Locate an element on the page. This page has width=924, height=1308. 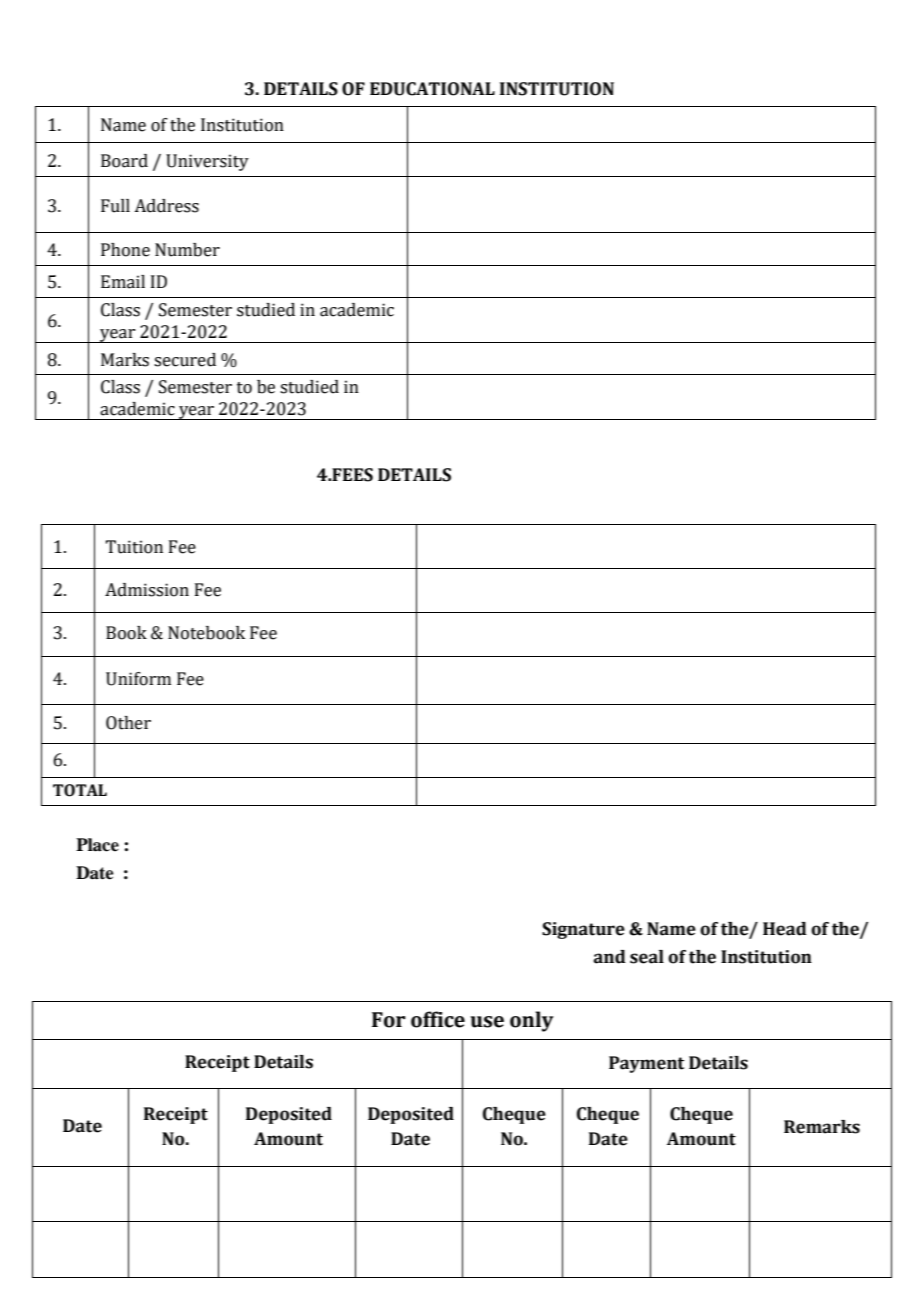
seal is located at coordinates (647, 957).
